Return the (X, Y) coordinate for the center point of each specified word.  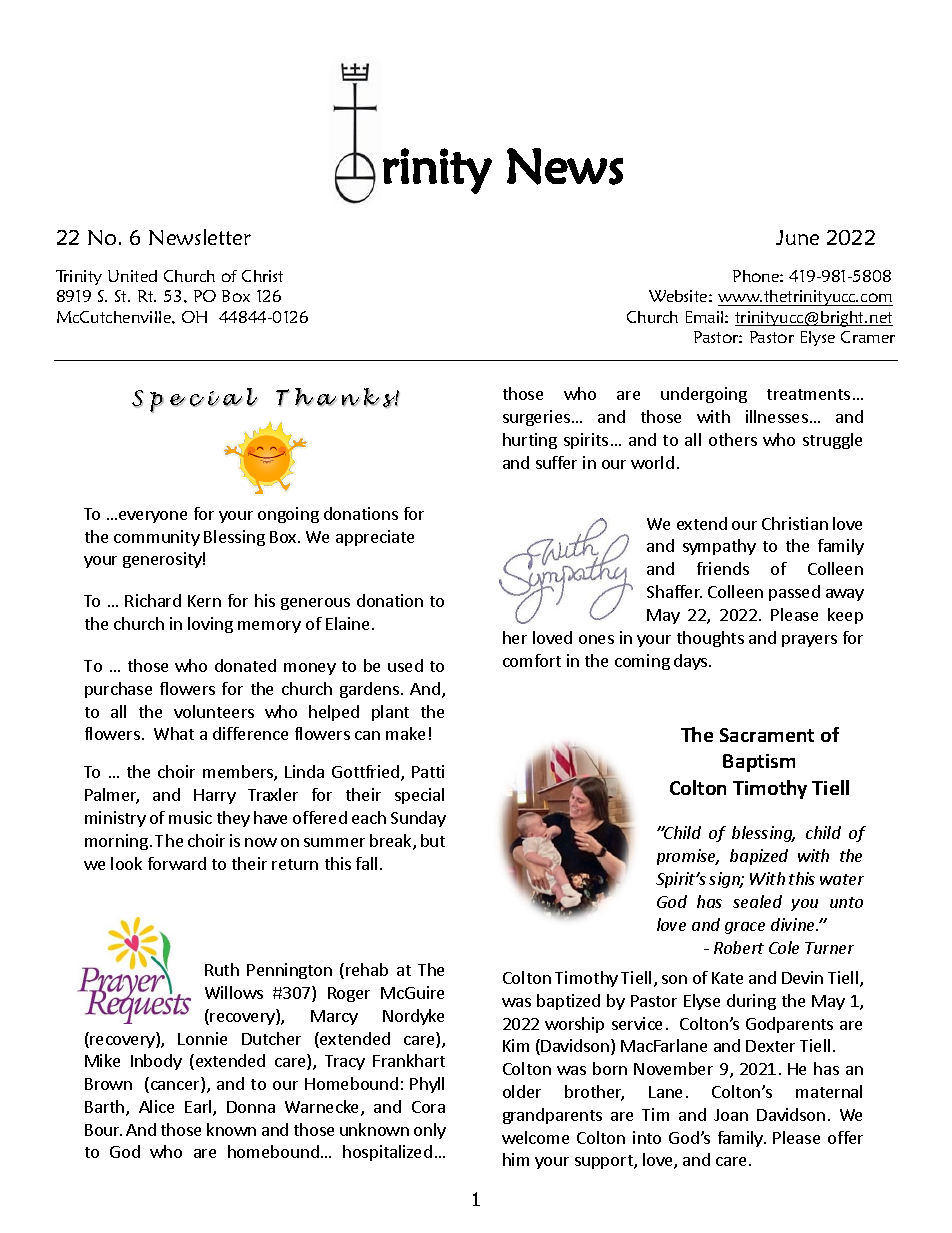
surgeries (536, 418)
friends (723, 568)
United (132, 276)
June (797, 237)
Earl (199, 1108)
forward (177, 863)
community (157, 538)
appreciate (375, 538)
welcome (535, 1137)
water (842, 879)
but (433, 840)
